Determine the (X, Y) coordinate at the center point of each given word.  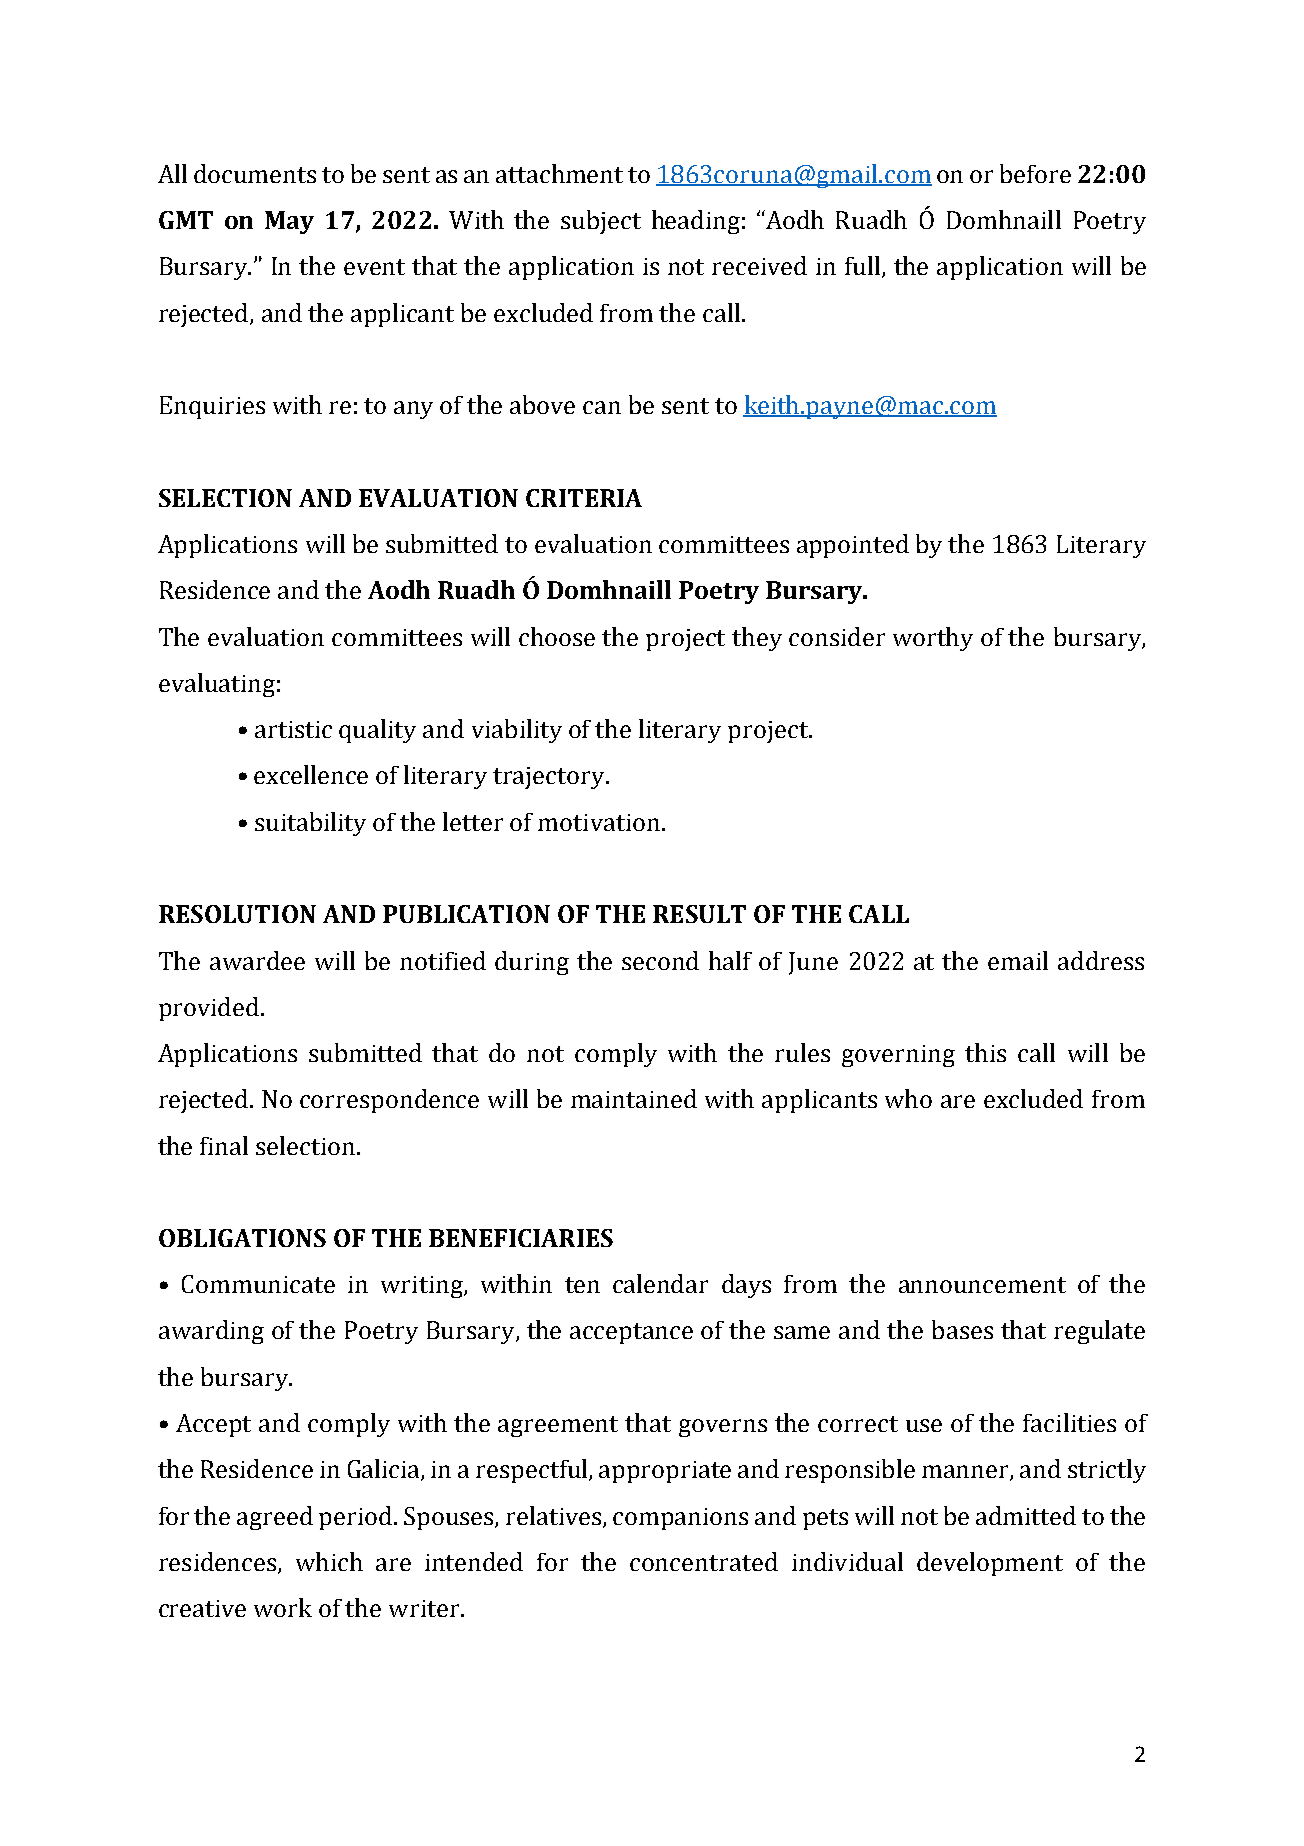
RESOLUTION (237, 914)
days (746, 1286)
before (1035, 173)
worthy (933, 639)
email (1018, 960)
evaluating (217, 685)
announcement (982, 1285)
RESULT (699, 914)
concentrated (704, 1561)
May (289, 222)
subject (601, 222)
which (329, 1561)
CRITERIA (584, 498)
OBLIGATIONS (242, 1238)
